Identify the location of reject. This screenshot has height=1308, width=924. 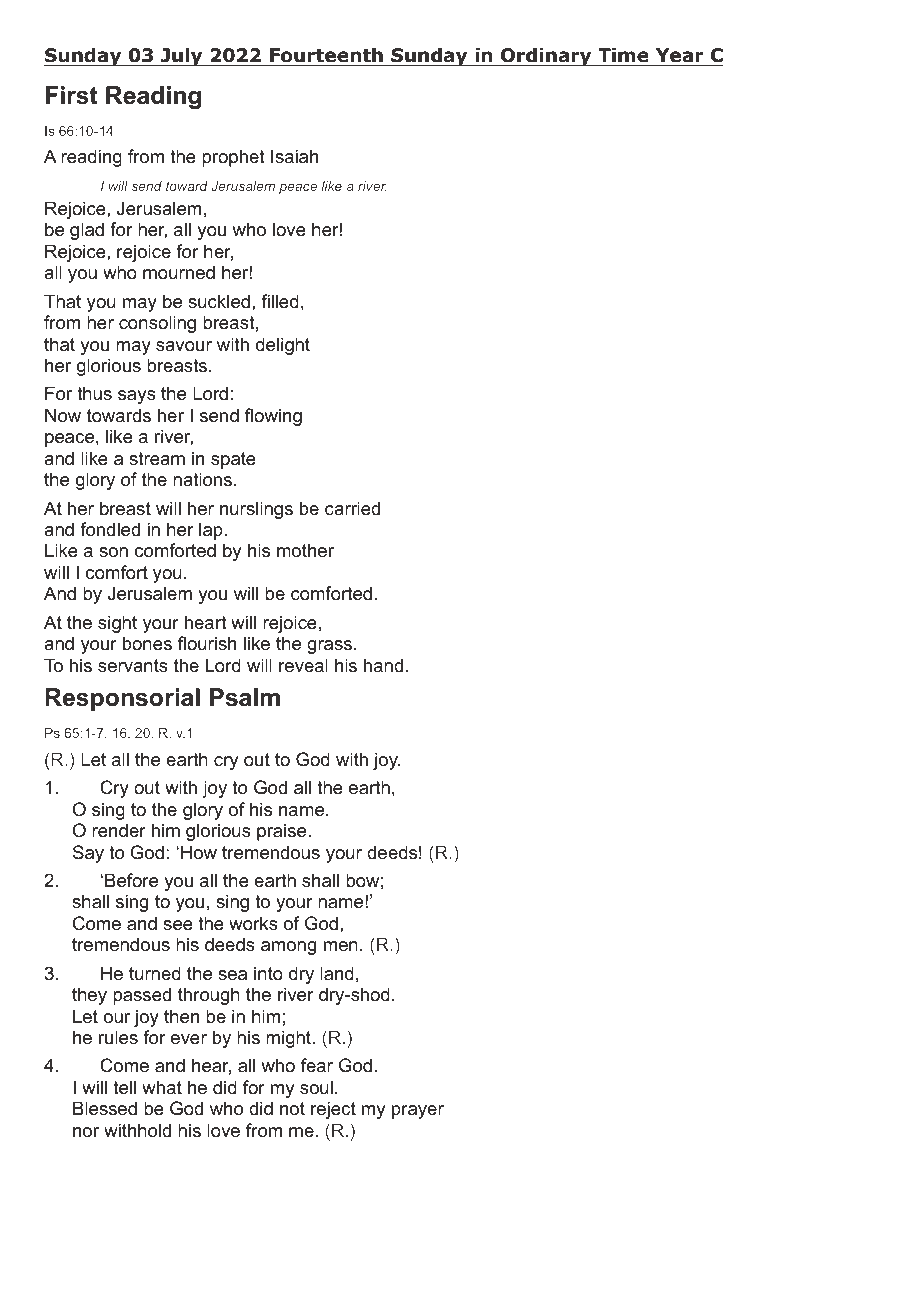
(333, 1110).
